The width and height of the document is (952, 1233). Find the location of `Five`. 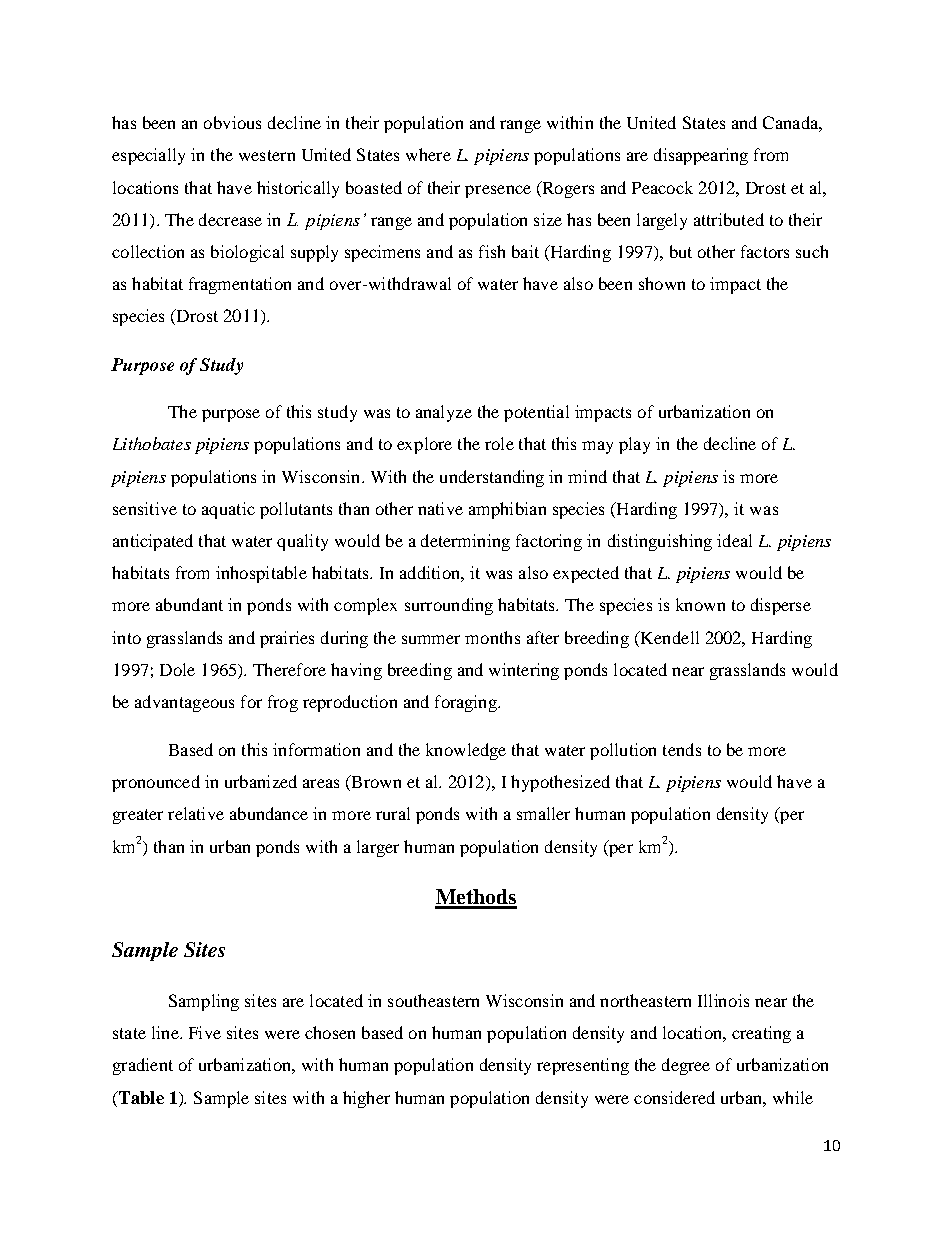

Five is located at coordinates (205, 1032).
